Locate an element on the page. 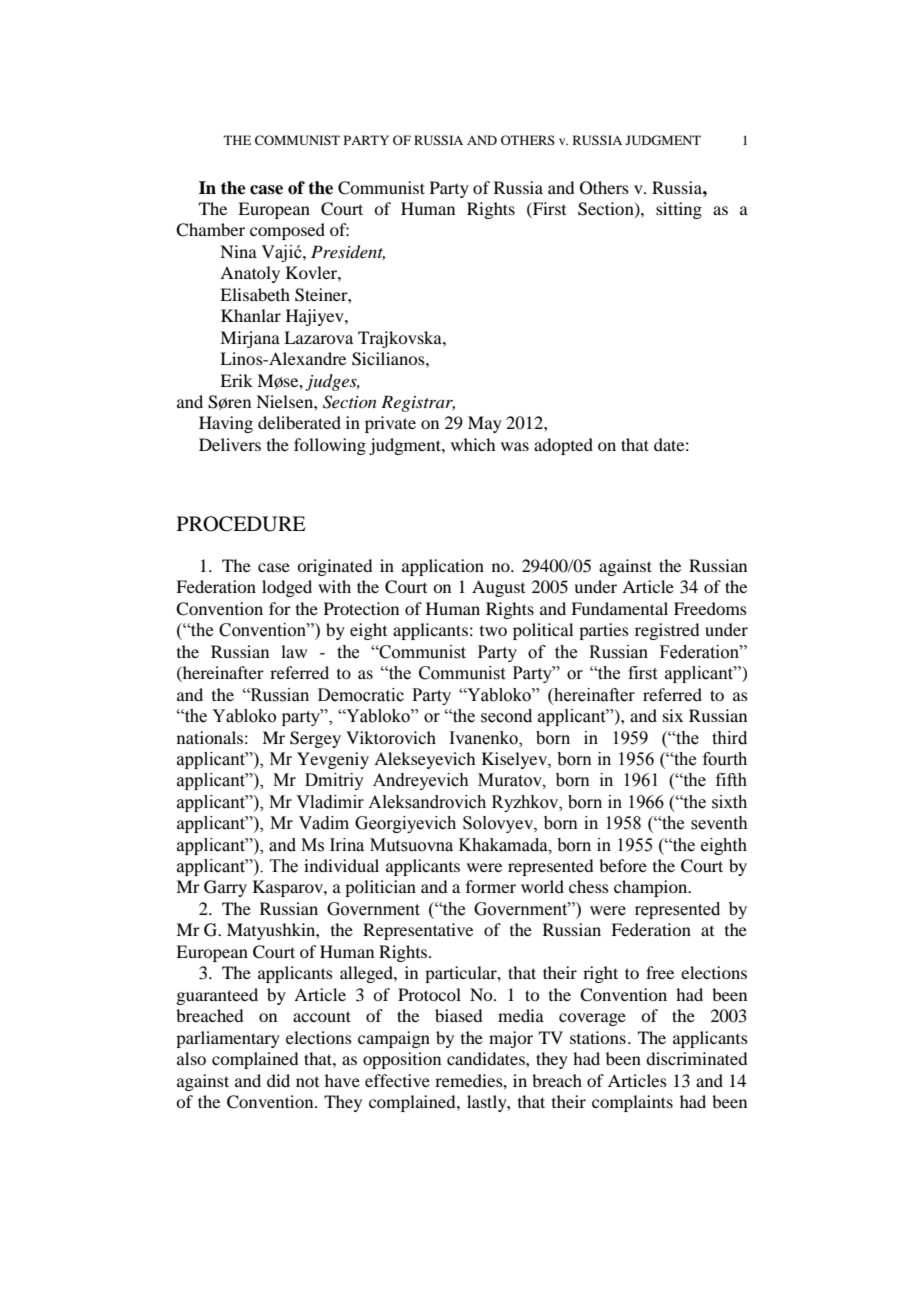 The width and height of the document is (924, 1308). Nina is located at coordinates (238, 251).
